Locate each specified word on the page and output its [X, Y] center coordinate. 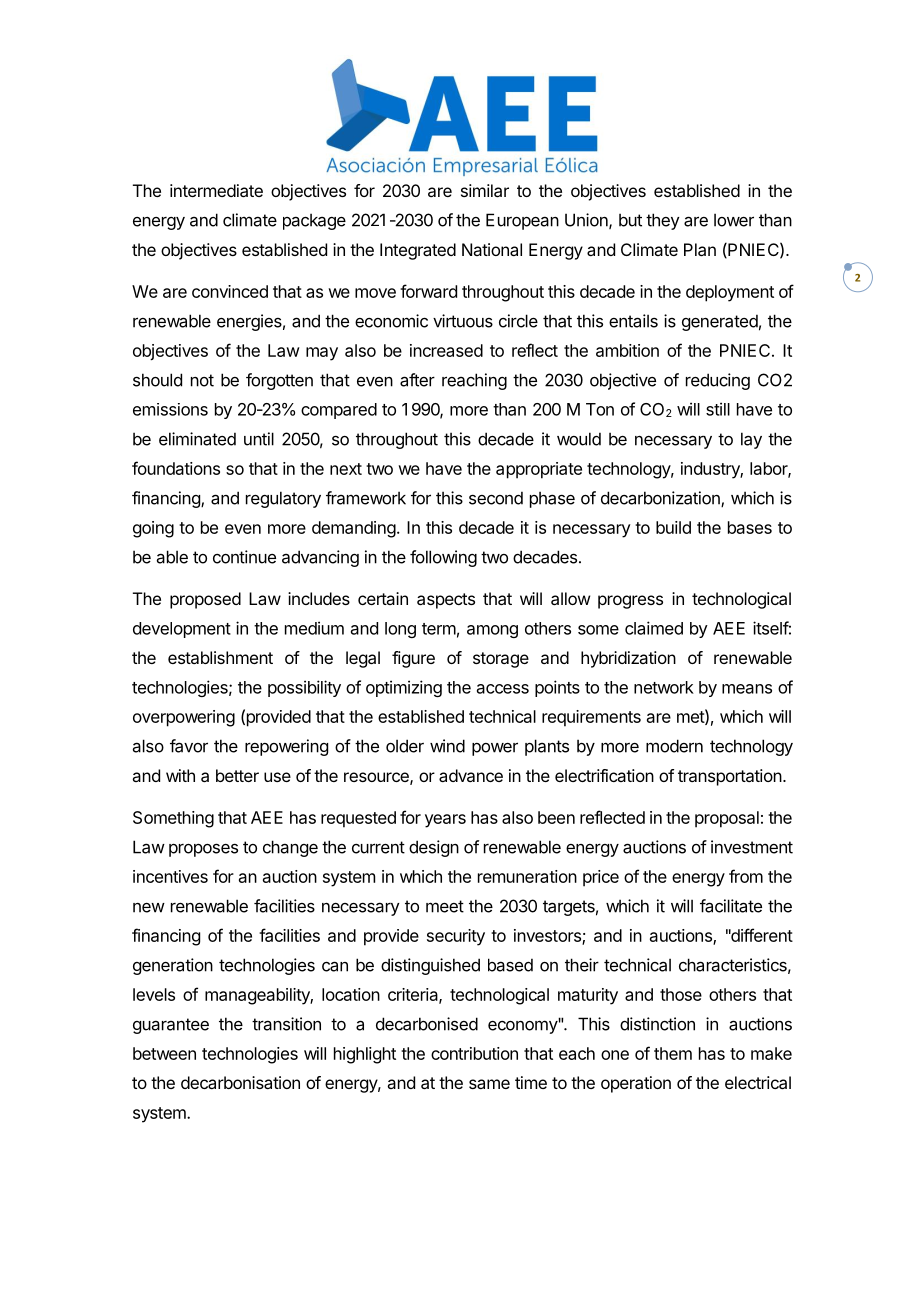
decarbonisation [240, 1082]
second [496, 498]
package [314, 221]
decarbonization [661, 499]
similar [485, 190]
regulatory [283, 499]
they [663, 221]
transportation [730, 777]
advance [471, 775]
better [237, 775]
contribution [474, 1053]
